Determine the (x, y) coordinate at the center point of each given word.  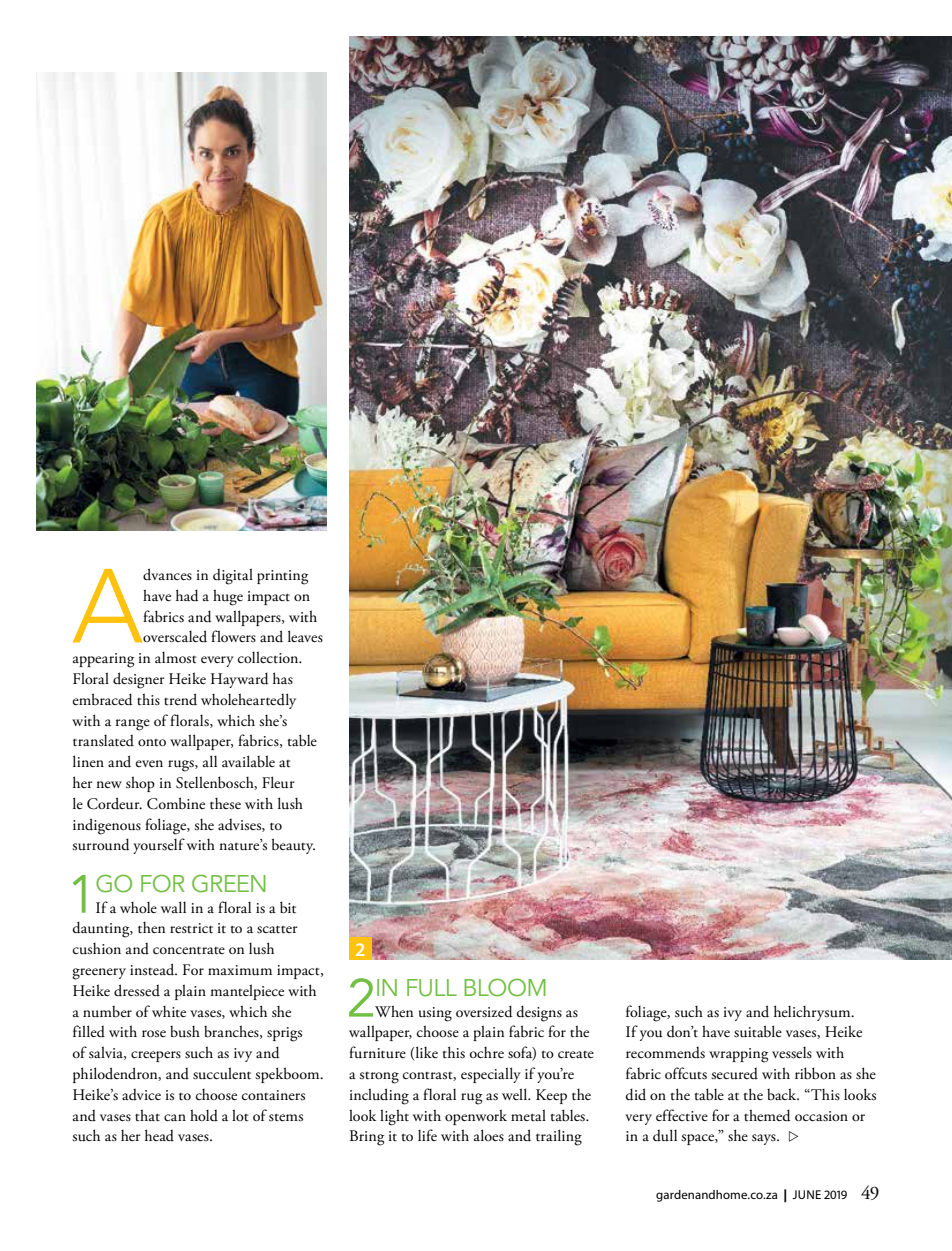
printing (282, 577)
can (175, 1117)
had (187, 595)
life (427, 1135)
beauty (293, 846)
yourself (159, 846)
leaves (305, 636)
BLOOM (505, 987)
